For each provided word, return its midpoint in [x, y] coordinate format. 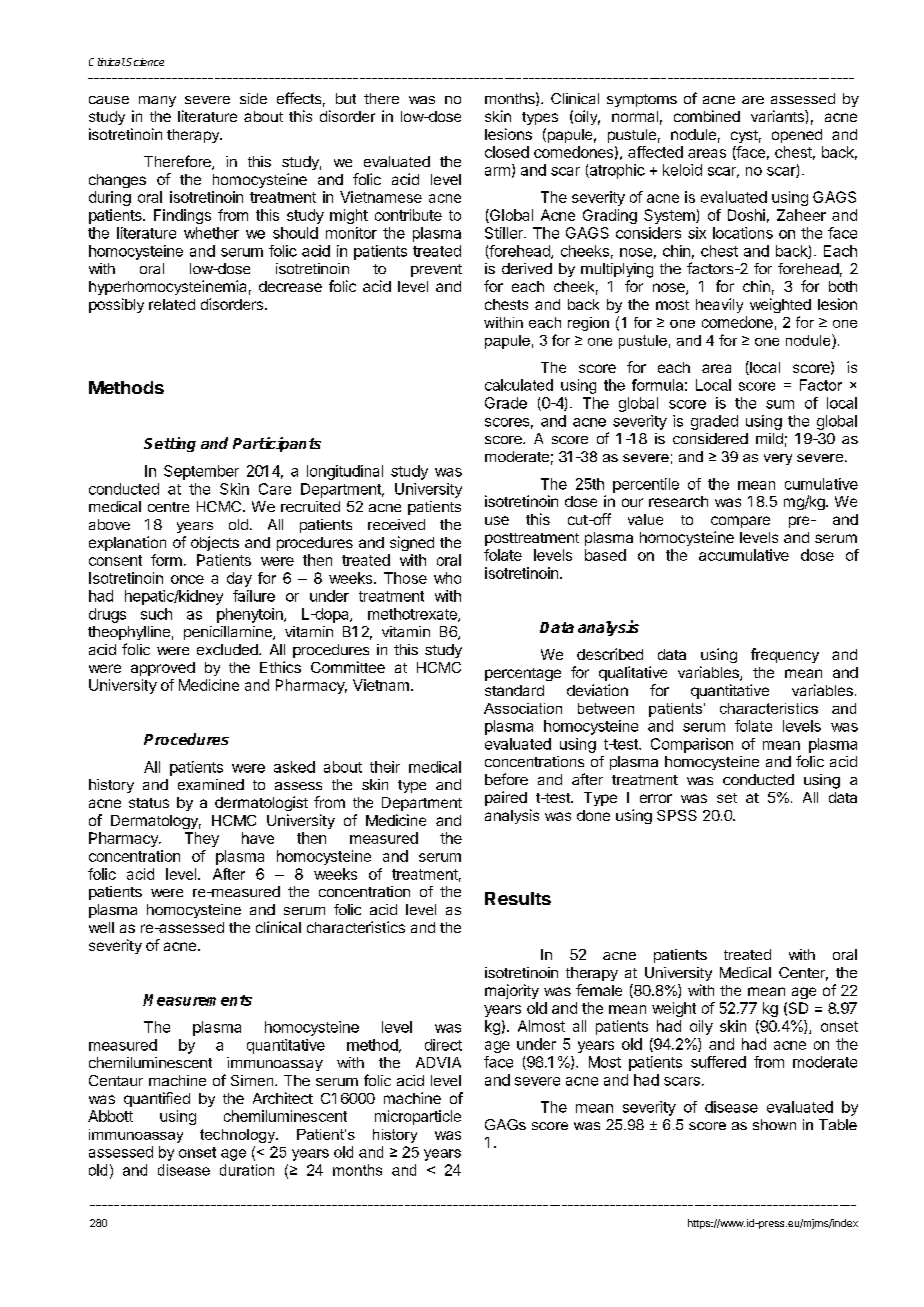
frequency [785, 655]
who [447, 578]
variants [778, 116]
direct [443, 1045]
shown [774, 1124]
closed [507, 152]
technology [238, 1136]
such [156, 614]
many [157, 101]
